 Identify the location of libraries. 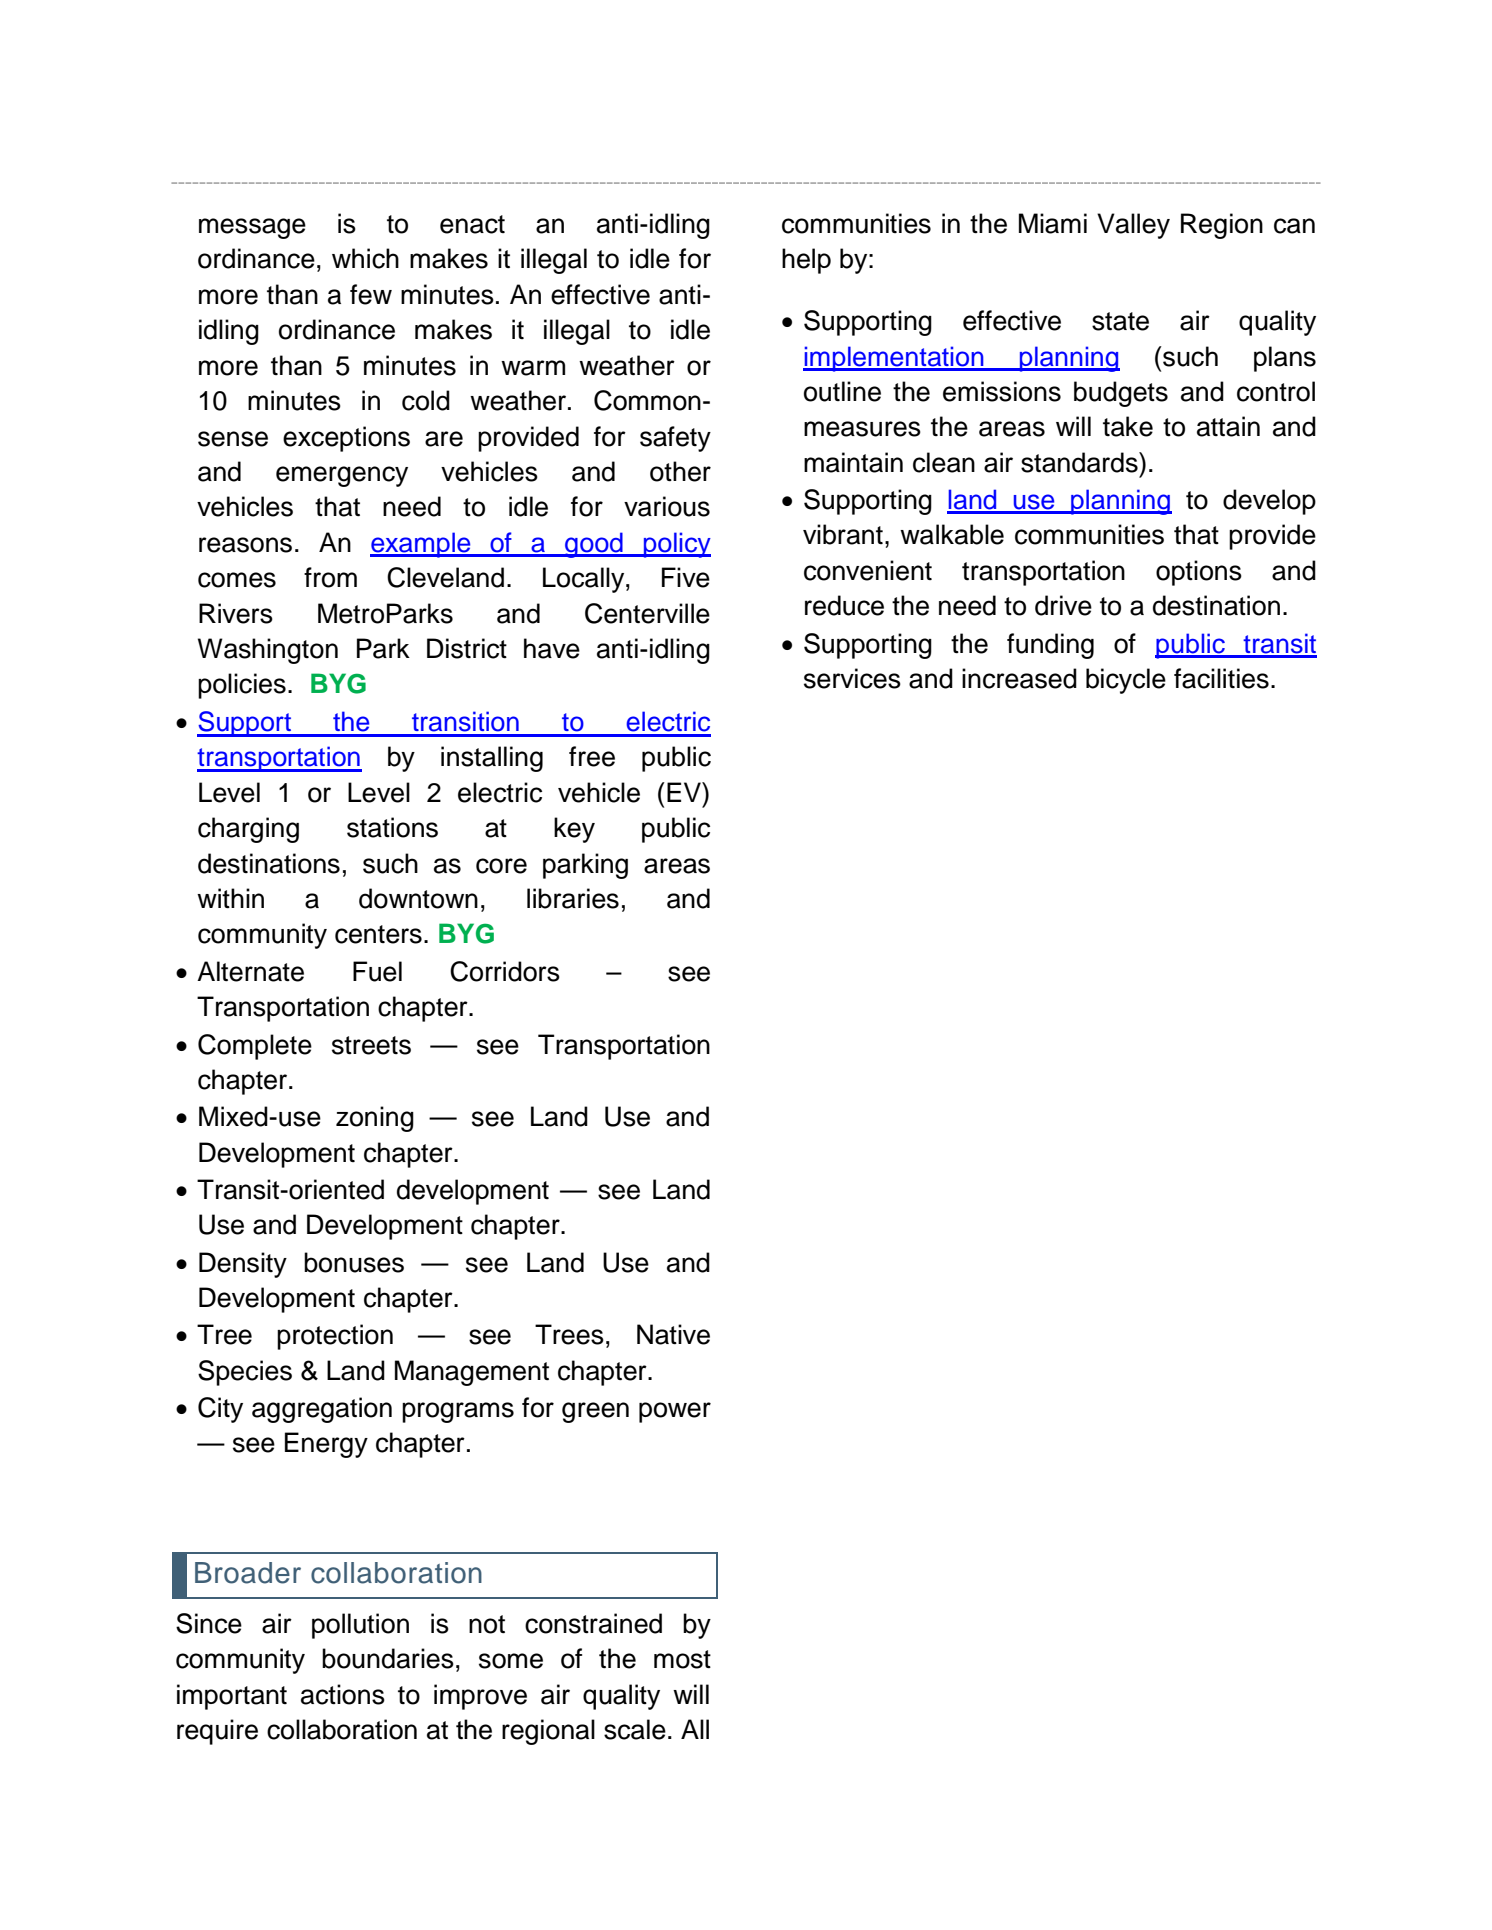
(573, 898).
